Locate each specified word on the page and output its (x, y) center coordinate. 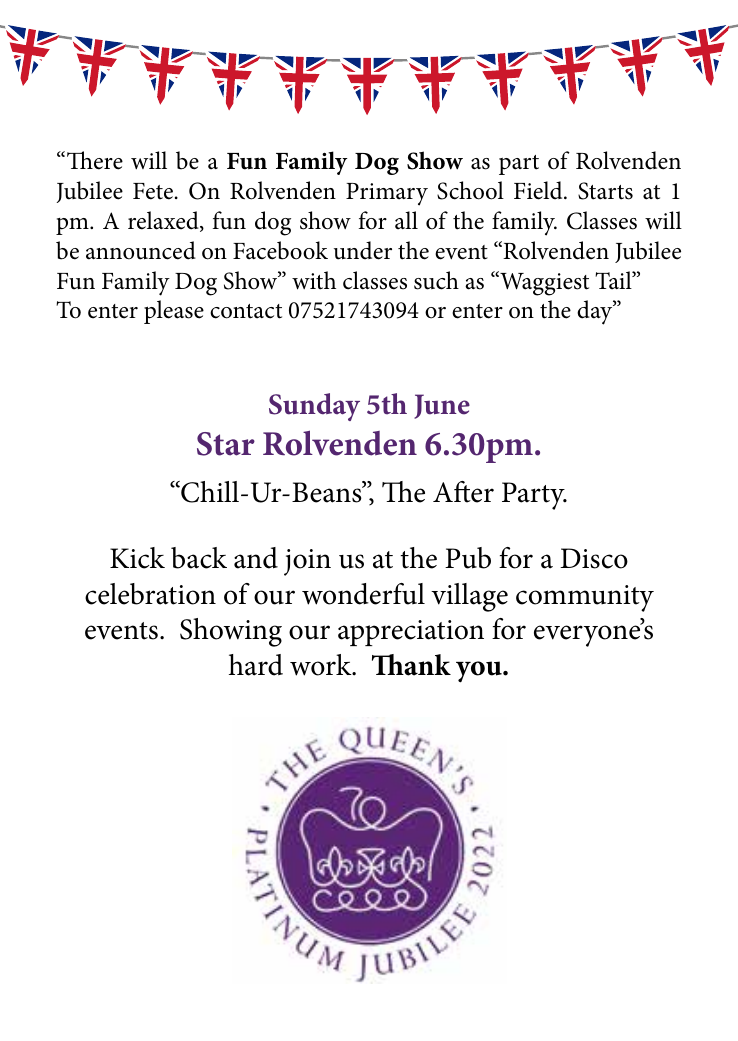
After (463, 492)
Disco (594, 558)
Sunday (314, 407)
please (174, 312)
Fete (153, 191)
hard (256, 665)
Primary (387, 194)
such (436, 280)
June (442, 406)
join (307, 562)
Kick (137, 558)
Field (539, 190)
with (314, 280)
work (322, 665)
